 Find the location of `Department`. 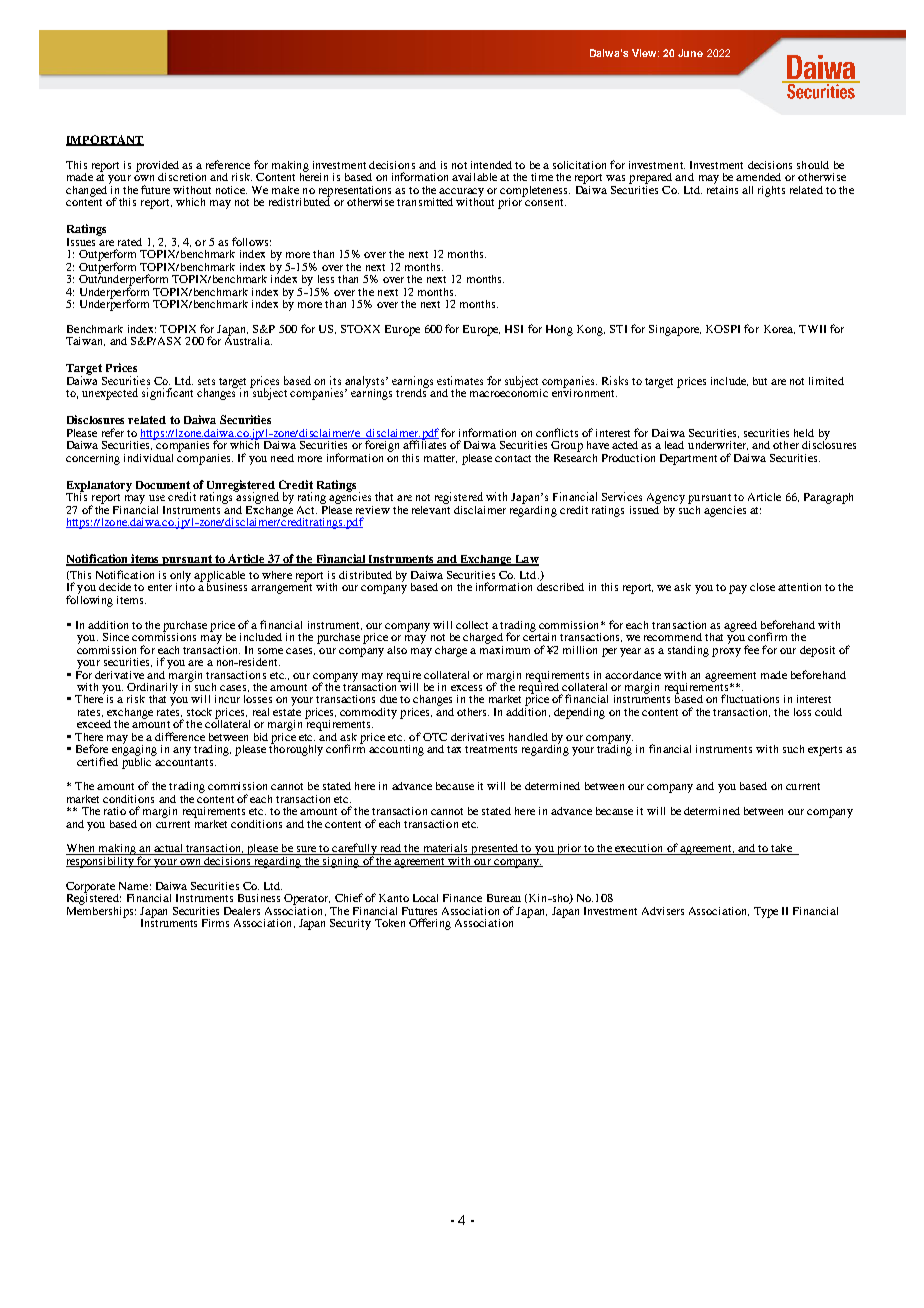

Department is located at coordinates (688, 459).
